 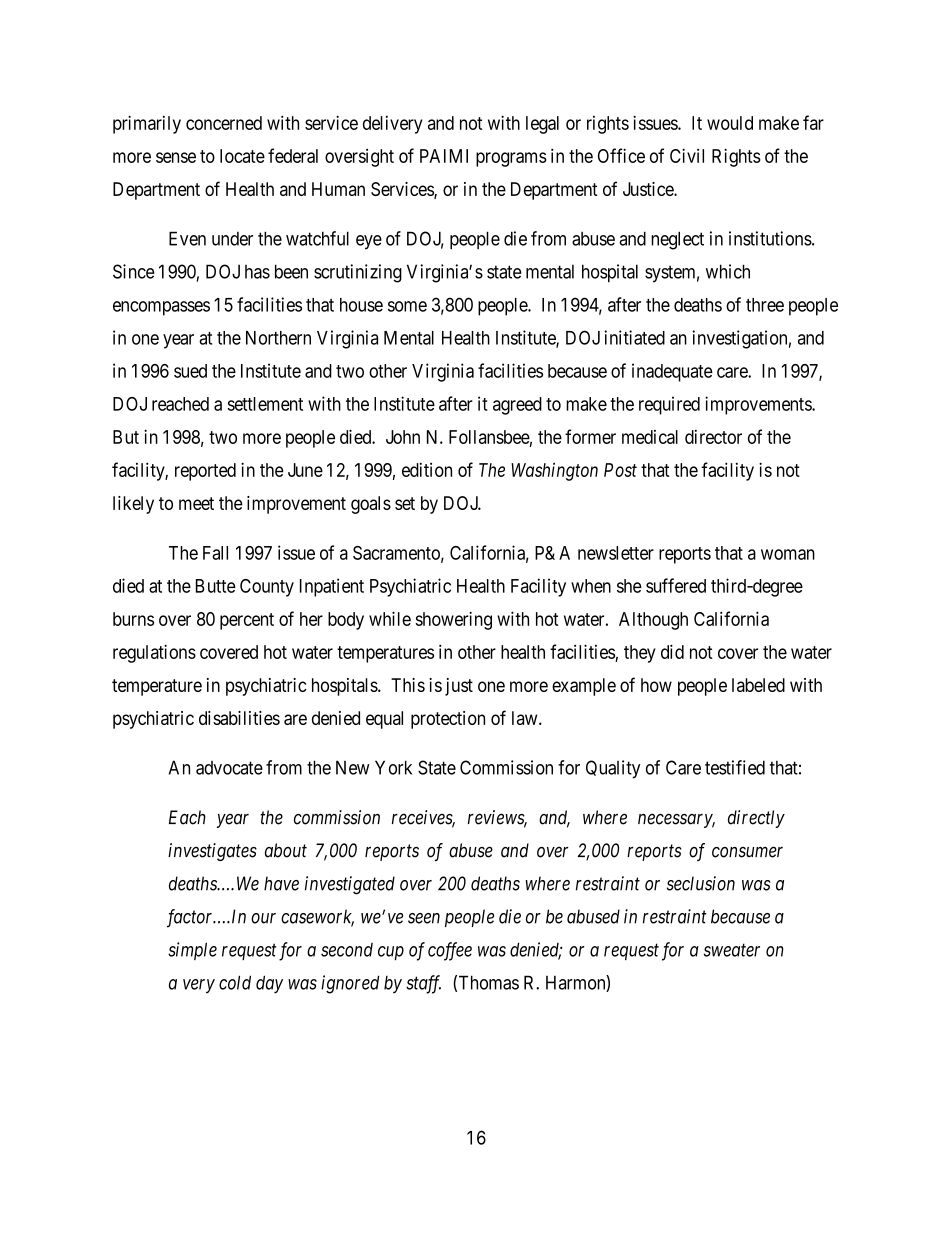 I want to click on encompasses, so click(x=161, y=308).
